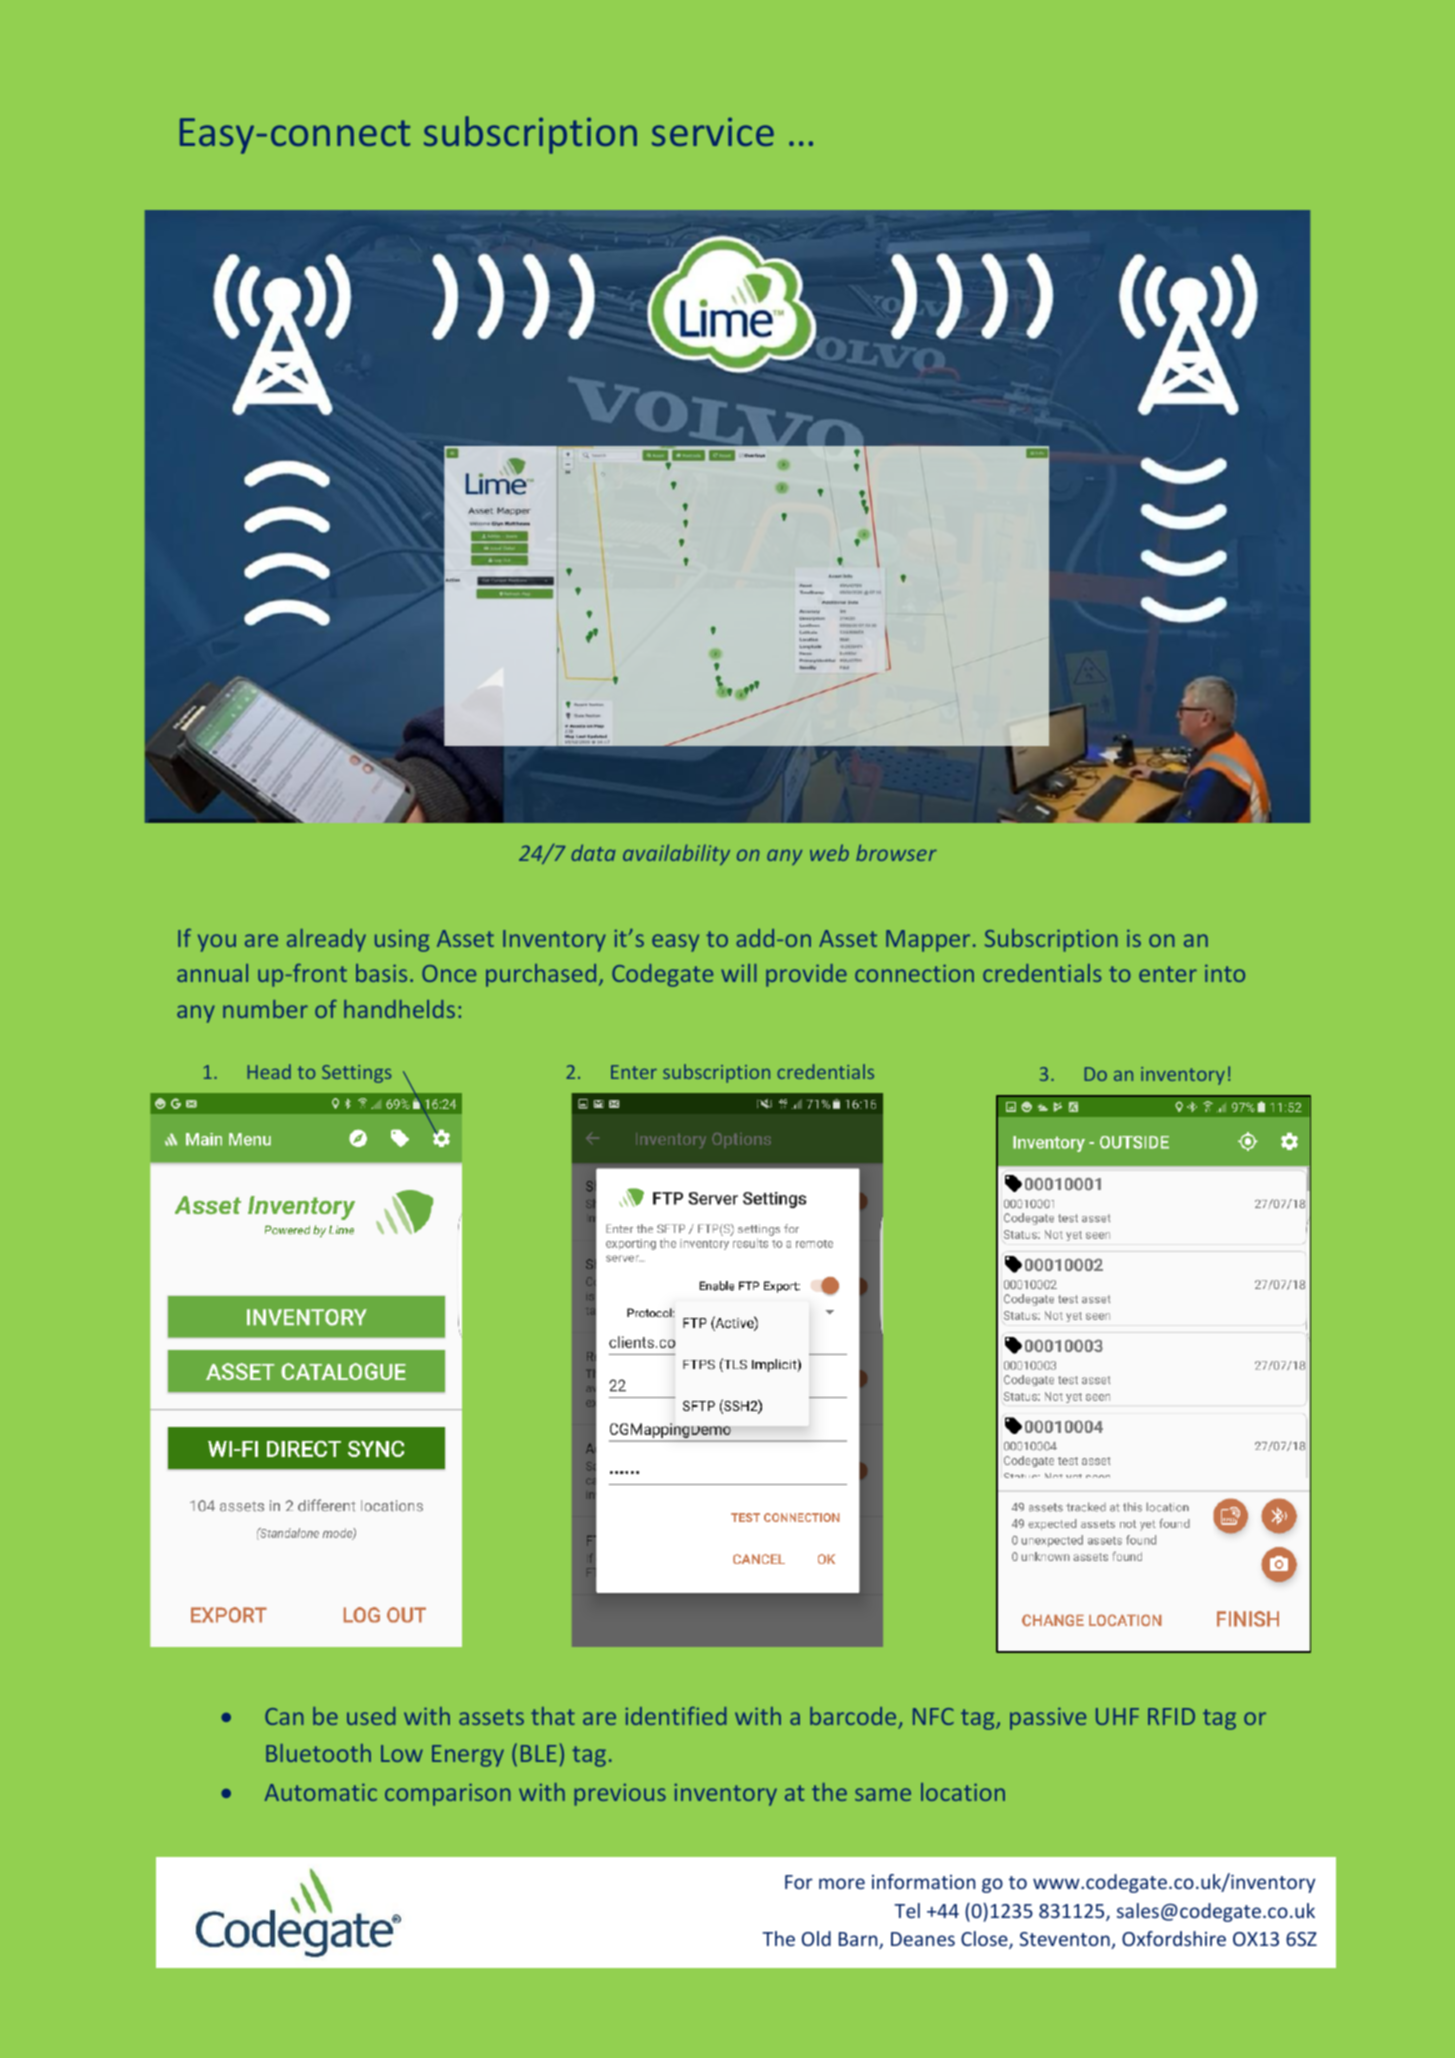 The image size is (1455, 2058). Describe the element at coordinates (829, 852) in the page. I see `web` at that location.
